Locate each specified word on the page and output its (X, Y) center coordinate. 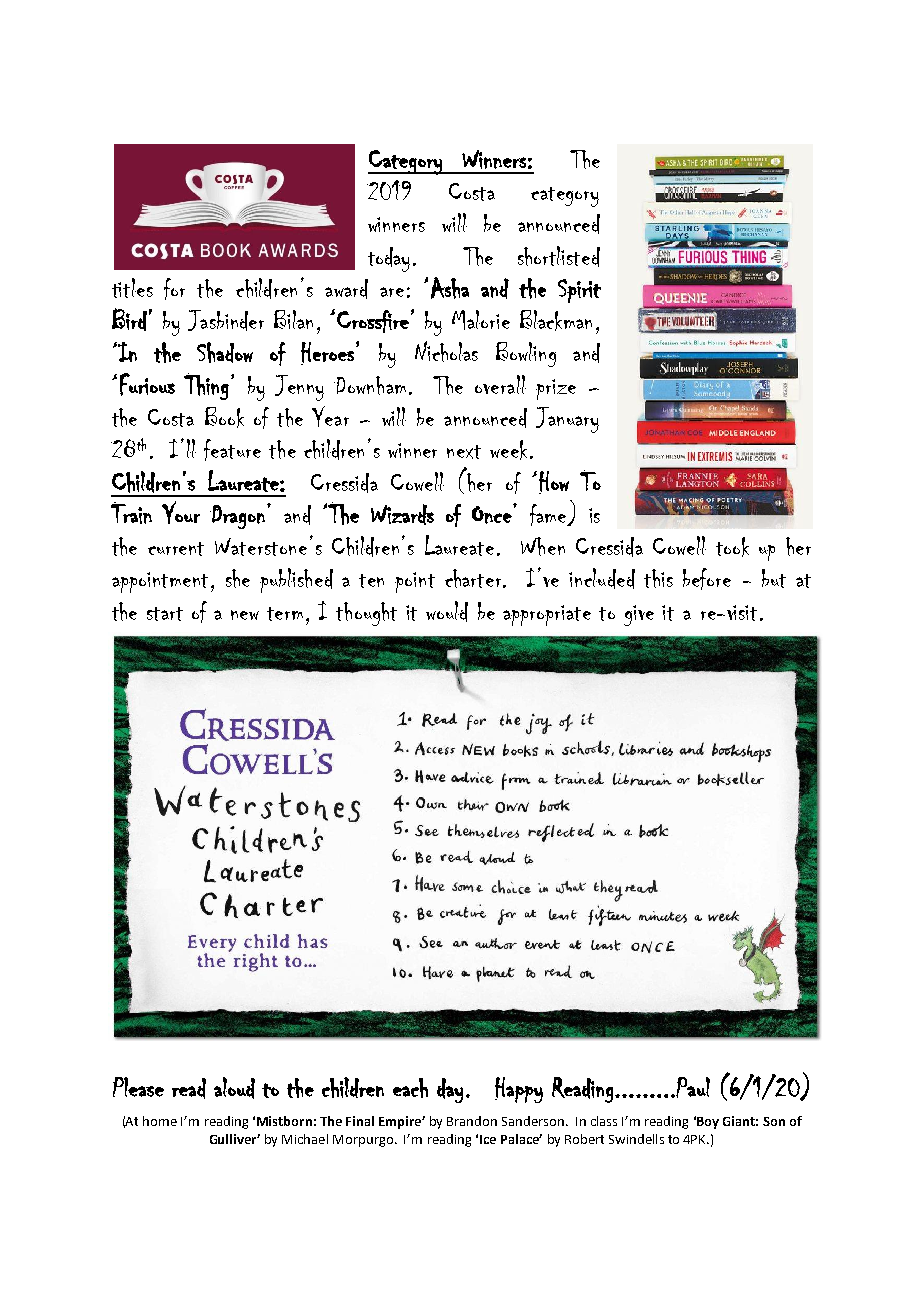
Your (181, 512)
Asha (450, 288)
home (160, 1121)
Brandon (472, 1121)
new (245, 615)
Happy (519, 1090)
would (447, 611)
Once (493, 514)
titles (132, 288)
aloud (234, 1088)
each (410, 1088)
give (639, 615)
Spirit (579, 291)
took (732, 547)
